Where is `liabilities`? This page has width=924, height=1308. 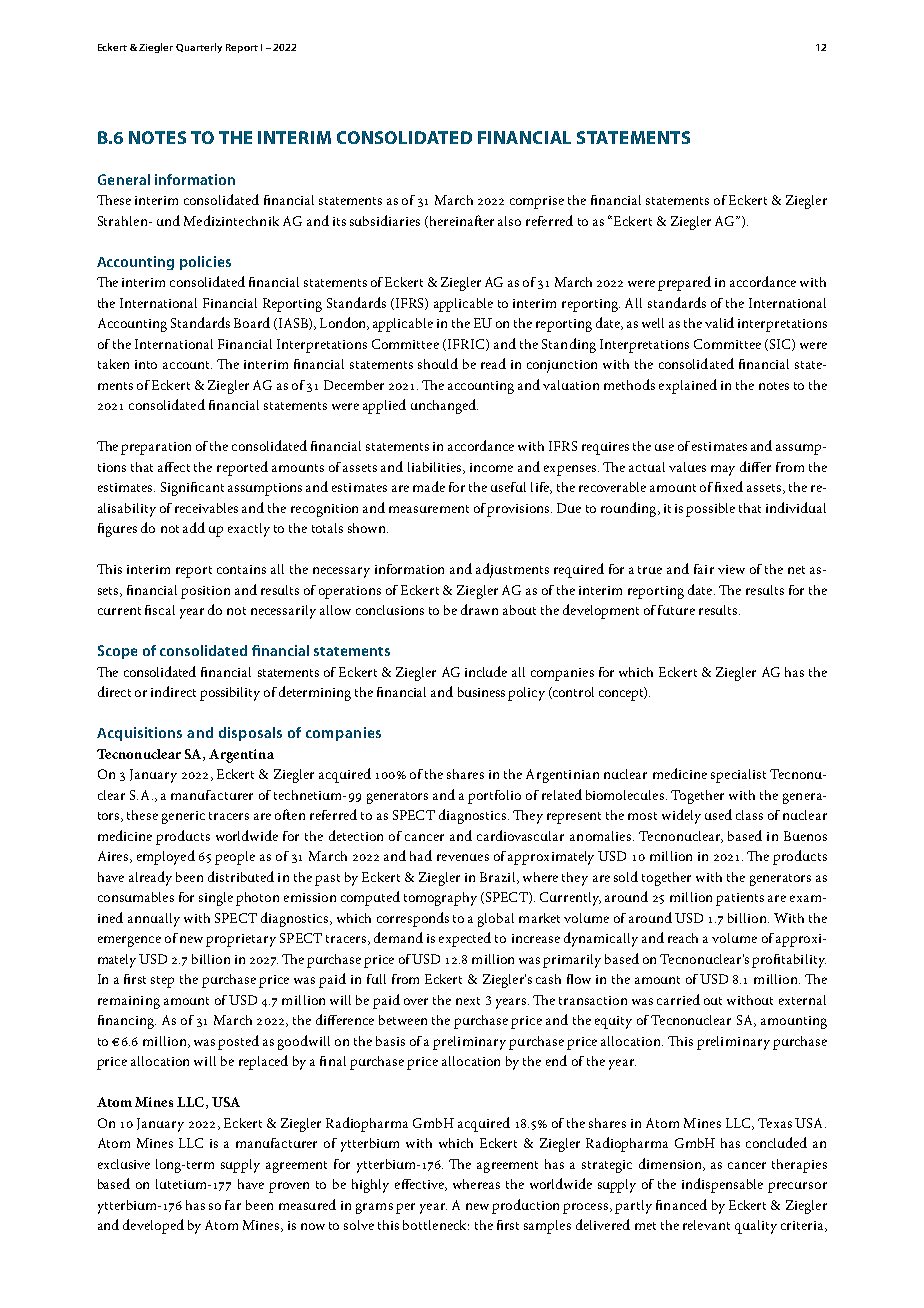
liabilities is located at coordinates (436, 468).
